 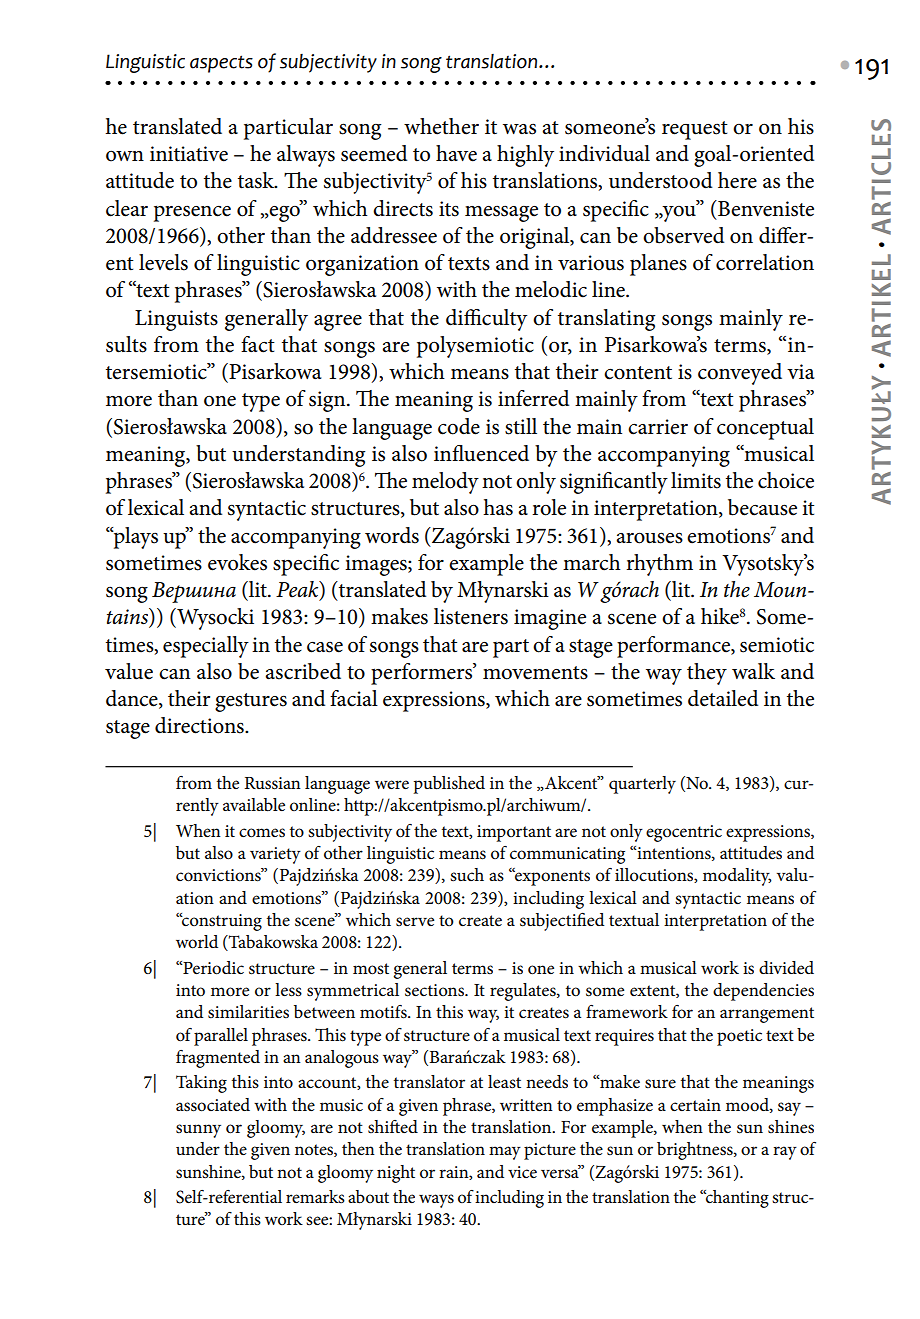 What do you see at coordinates (449, 785) in the screenshot?
I see `published` at bounding box center [449, 785].
